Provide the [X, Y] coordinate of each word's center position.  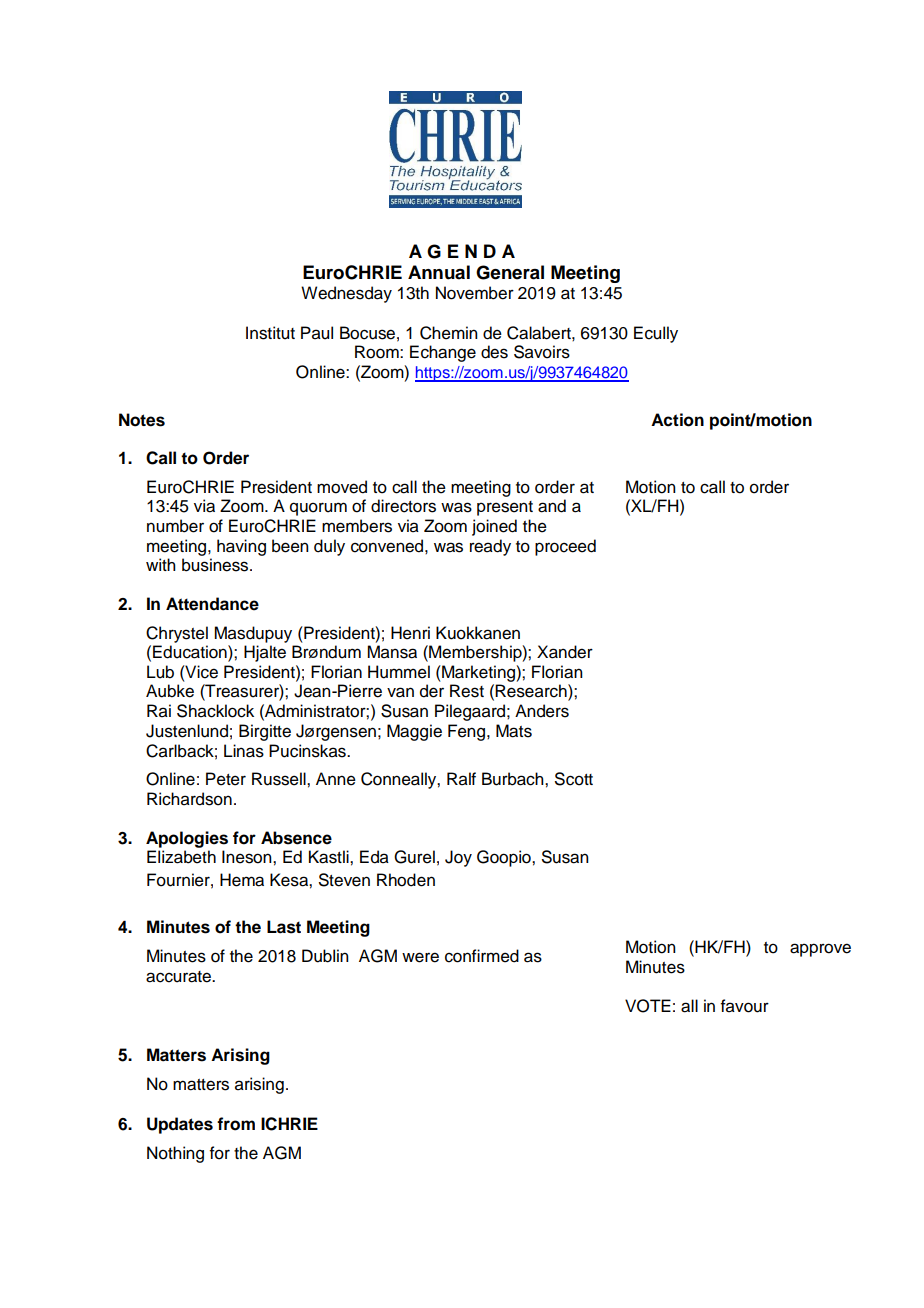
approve [820, 950]
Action [677, 420]
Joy [458, 858]
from [236, 1124]
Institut [270, 333]
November [475, 293]
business [216, 565]
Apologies [187, 839]
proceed [565, 547]
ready [490, 547]
